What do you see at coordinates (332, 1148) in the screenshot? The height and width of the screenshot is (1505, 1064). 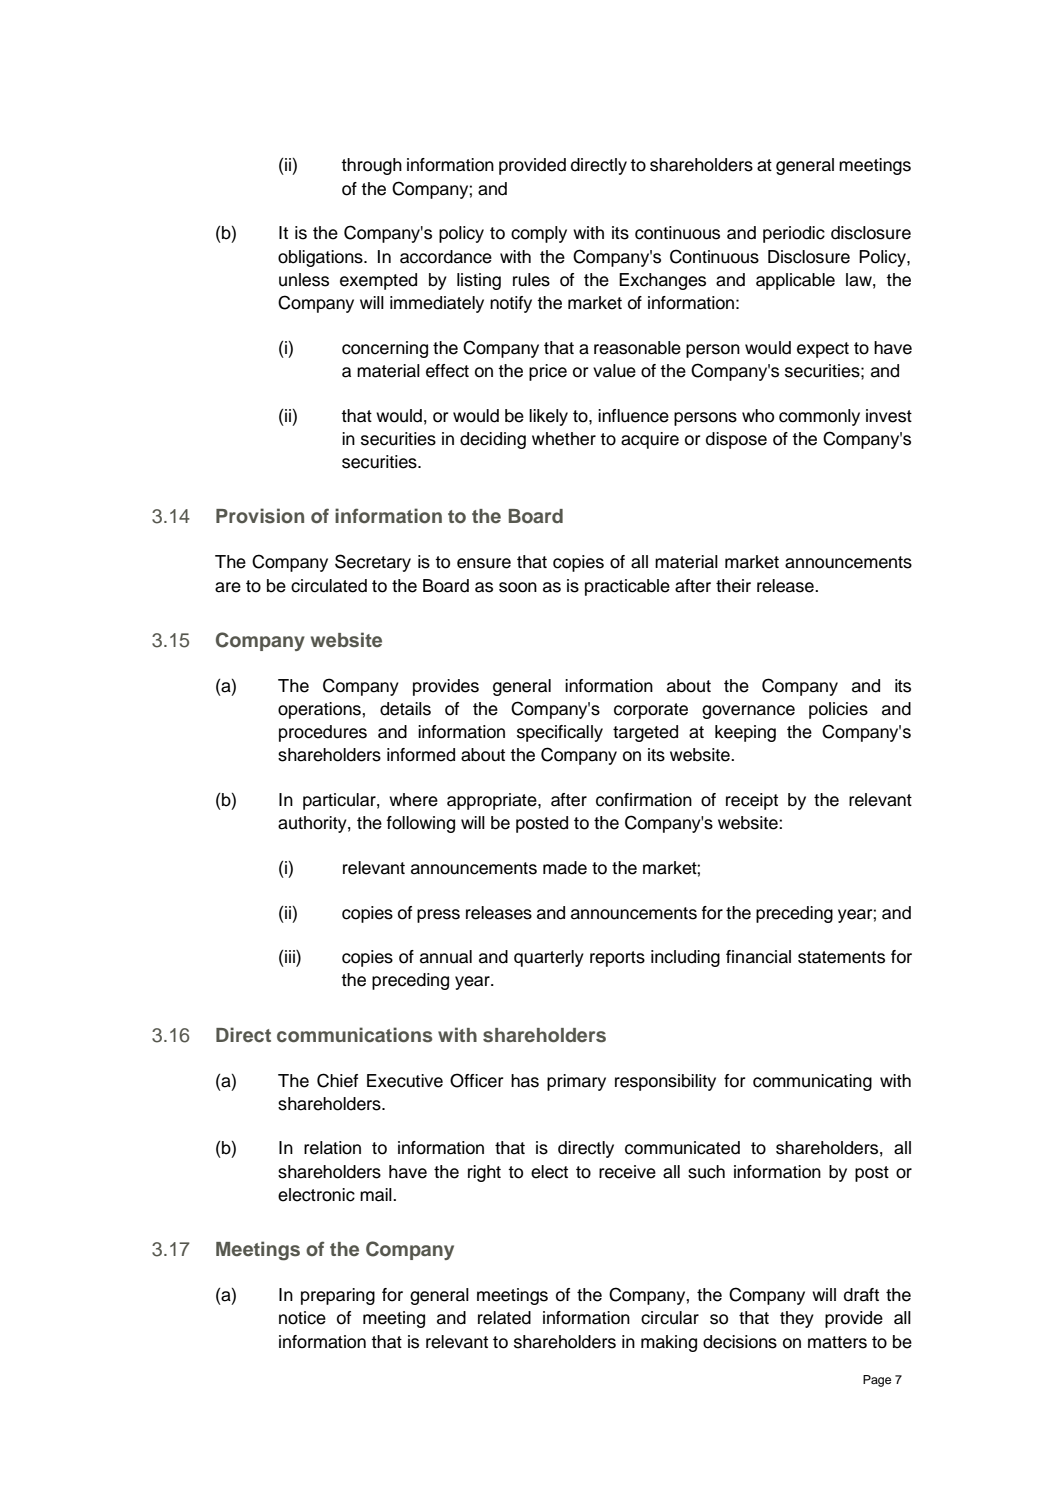 I see `relation` at bounding box center [332, 1148].
